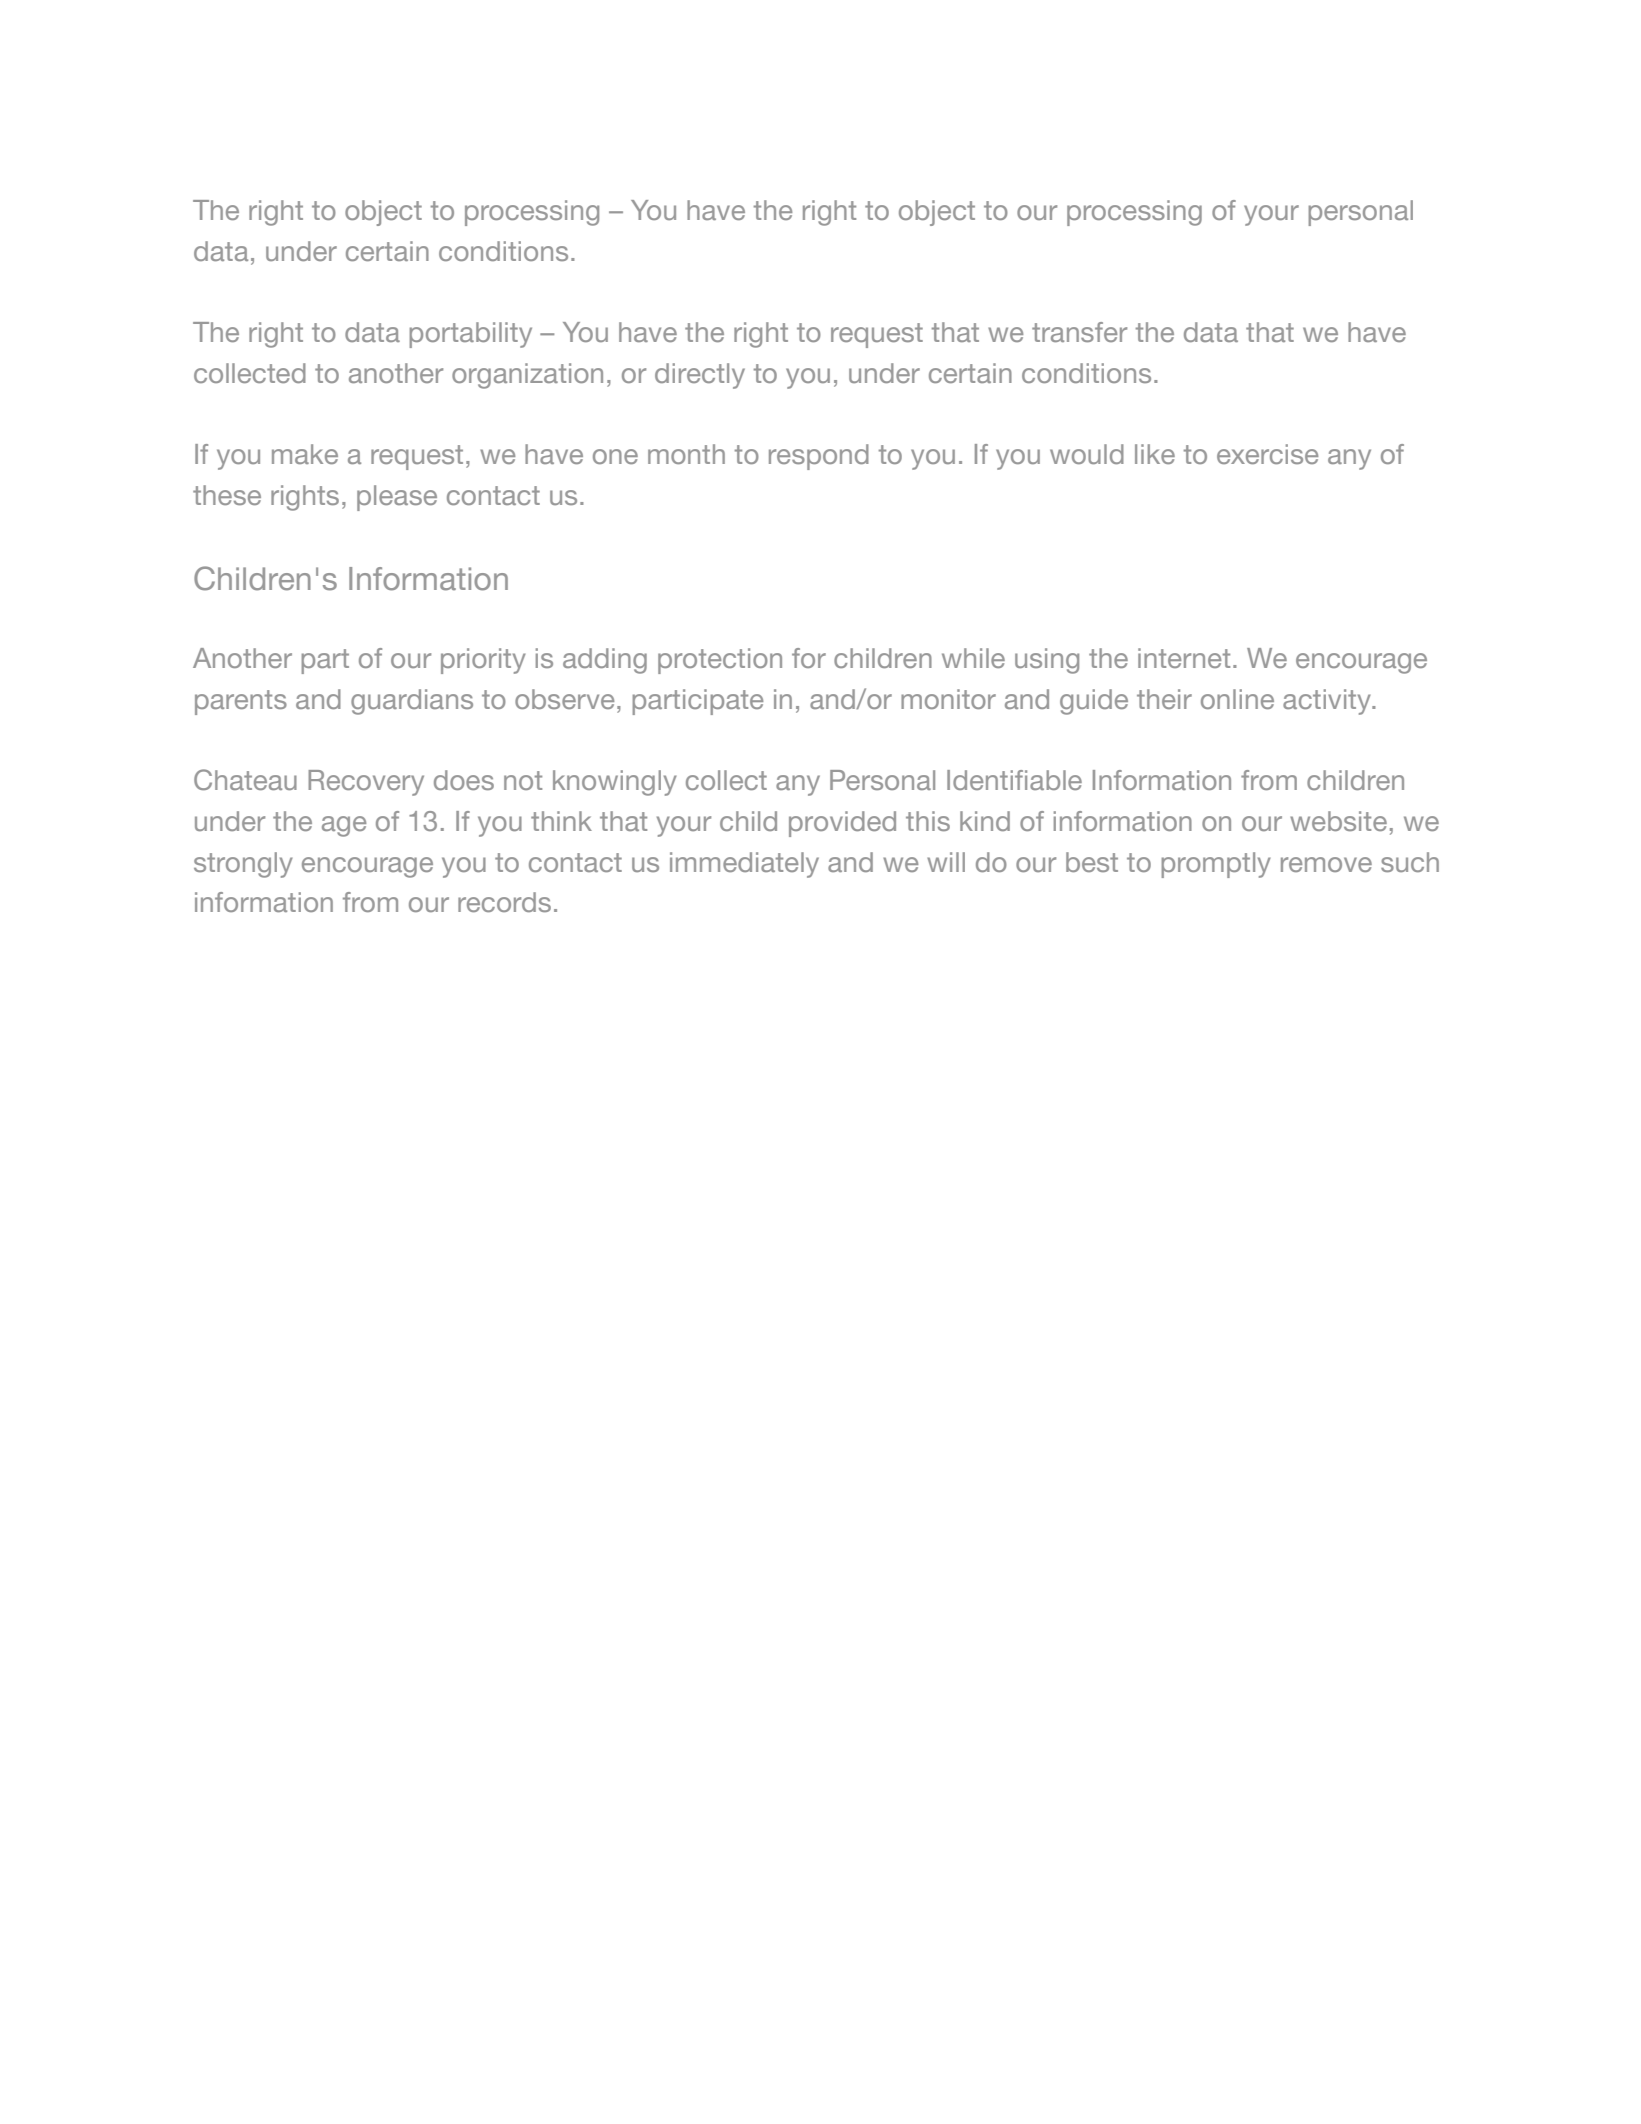 The image size is (1641, 2124). Describe the element at coordinates (483, 661) in the screenshot. I see `priority` at that location.
